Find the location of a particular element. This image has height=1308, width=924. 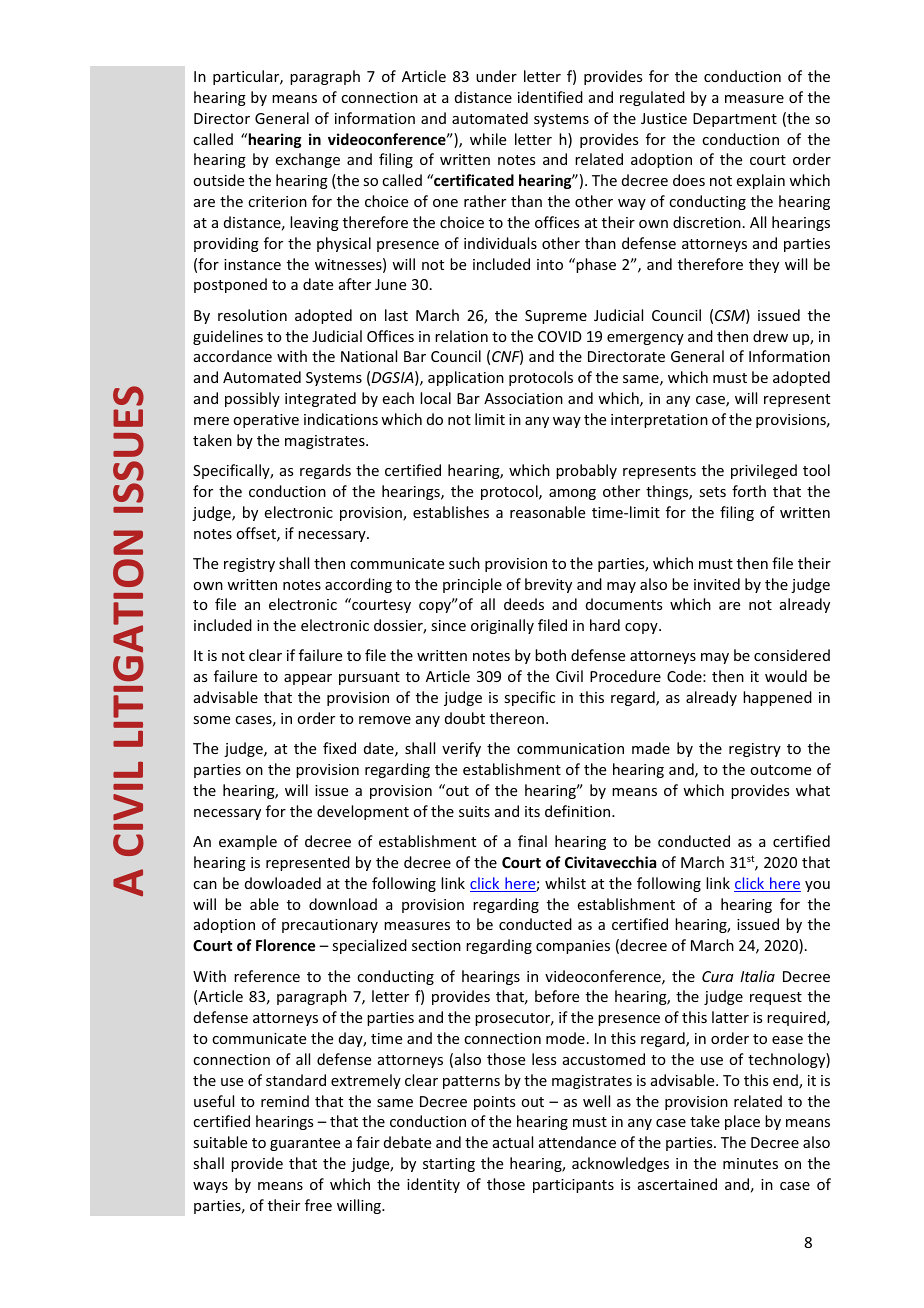

while is located at coordinates (488, 139).
